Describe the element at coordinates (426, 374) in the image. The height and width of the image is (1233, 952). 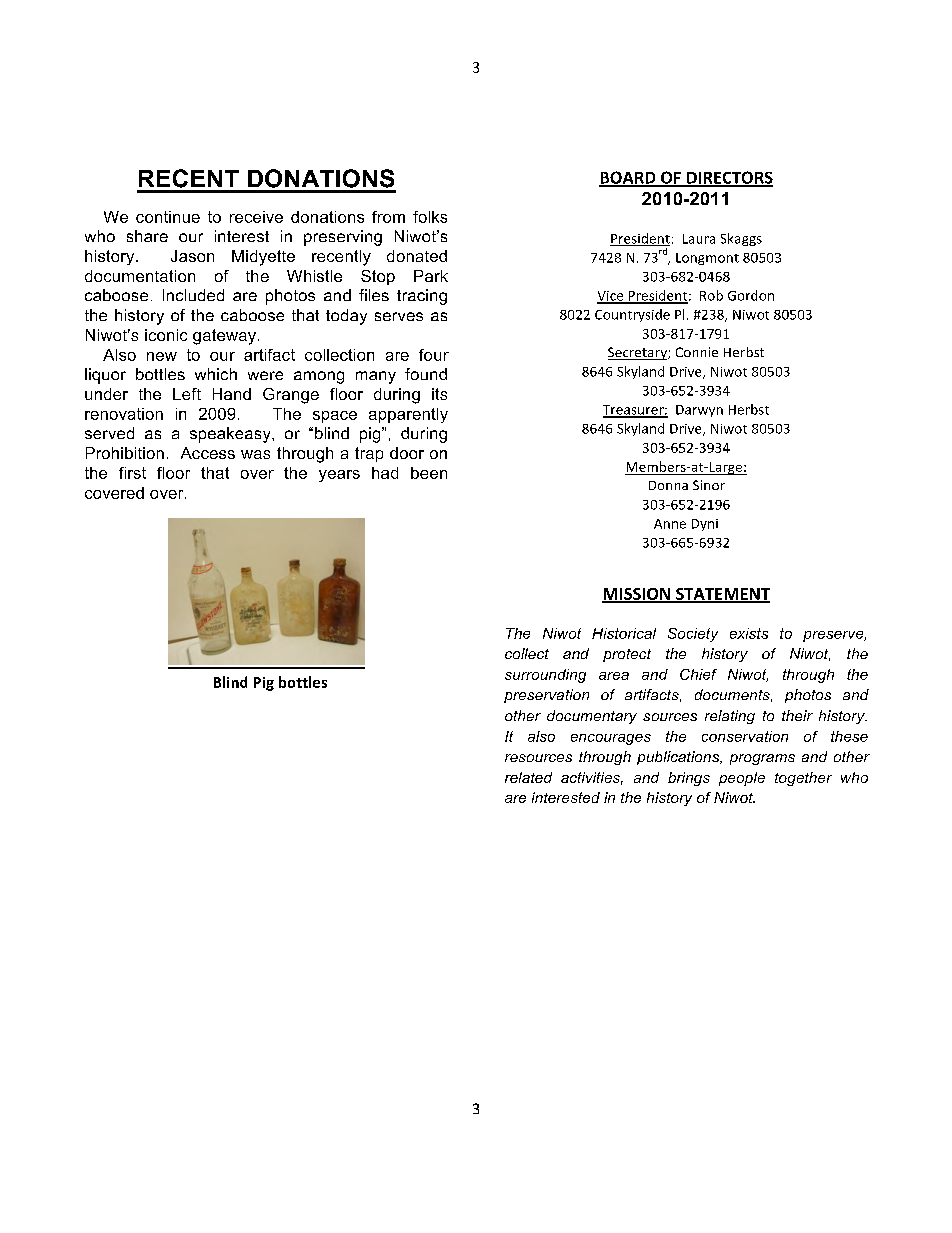
I see `found` at that location.
